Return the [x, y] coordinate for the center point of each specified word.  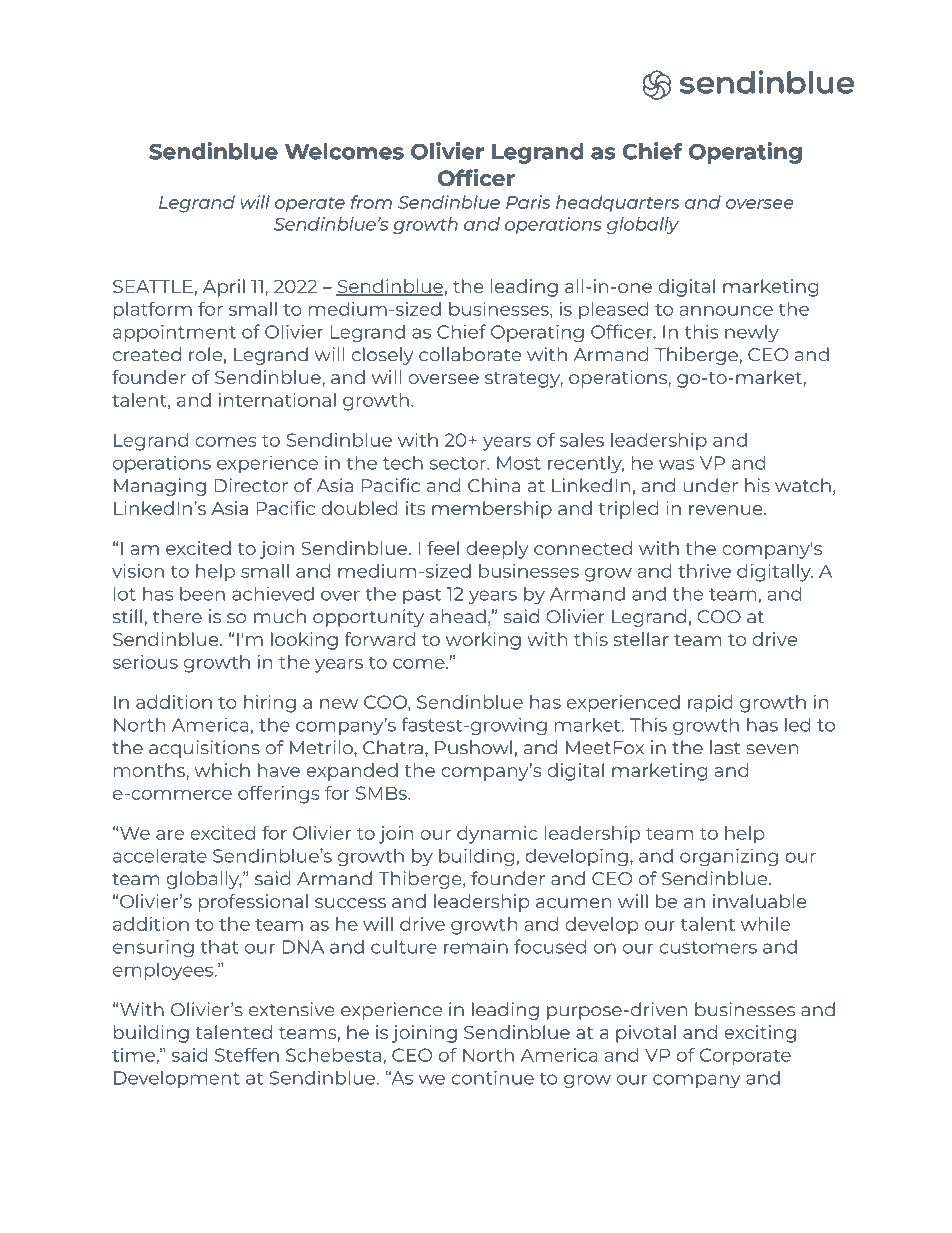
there [177, 616]
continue [492, 1077]
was [677, 464]
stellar [641, 639]
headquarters [617, 204]
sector [458, 463]
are [170, 835]
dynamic [497, 835]
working [483, 641]
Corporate [745, 1057]
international [277, 400]
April [224, 288]
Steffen [247, 1055]
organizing [729, 857]
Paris [528, 202]
